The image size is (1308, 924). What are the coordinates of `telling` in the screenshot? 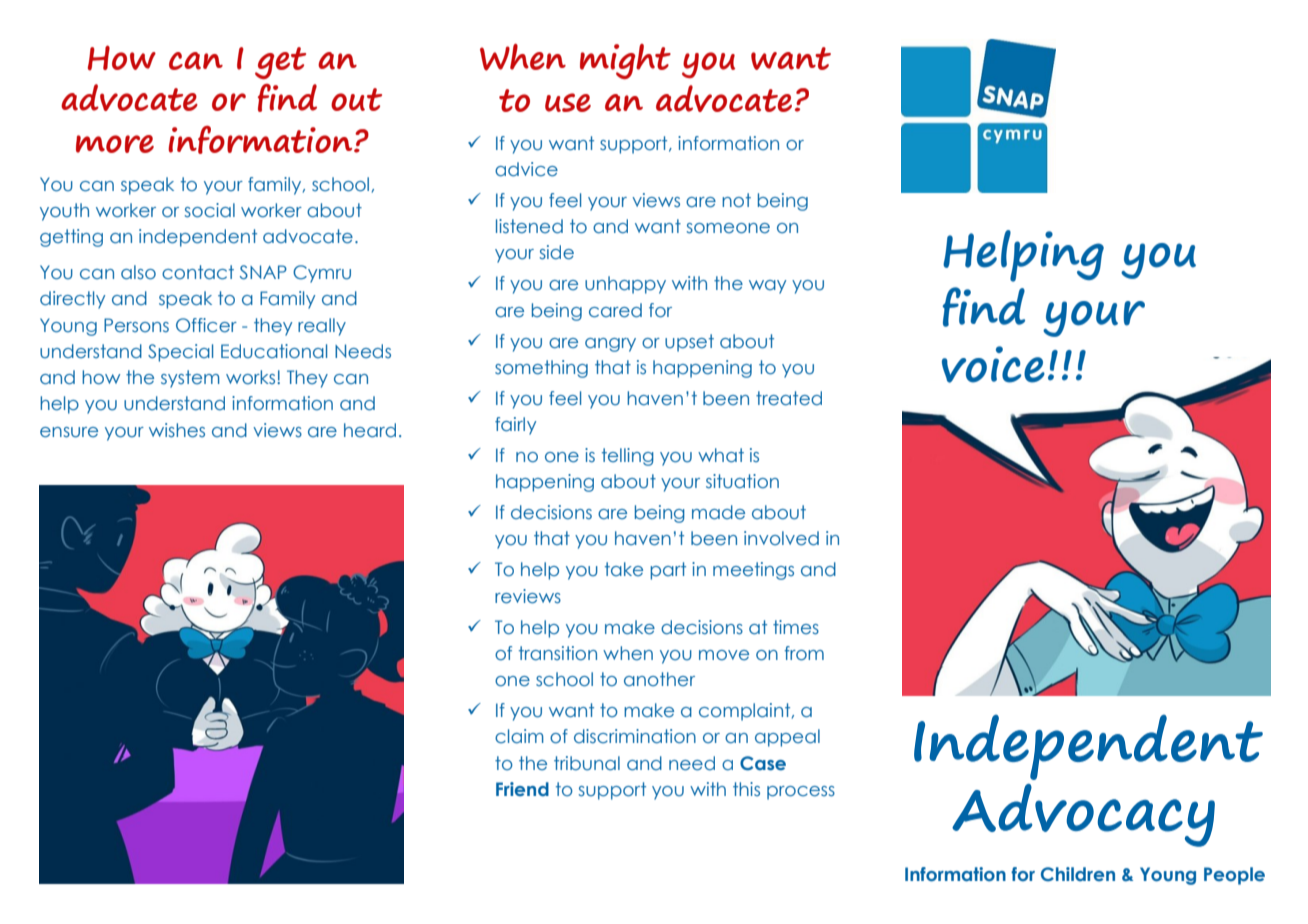 It's located at (628, 457).
